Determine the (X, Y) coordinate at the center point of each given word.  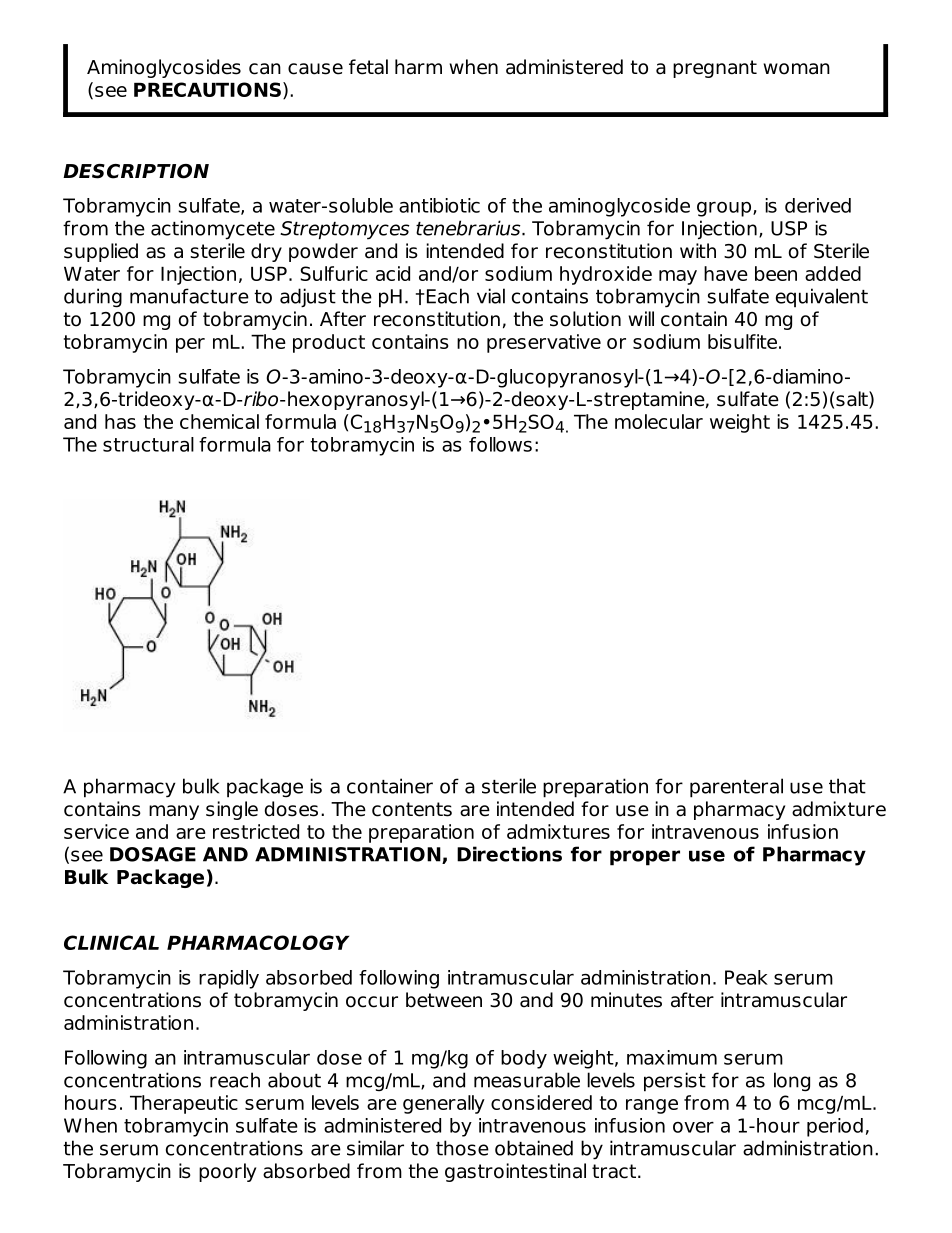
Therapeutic (184, 1104)
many (174, 812)
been (776, 273)
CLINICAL (111, 942)
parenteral (736, 788)
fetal (368, 67)
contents (412, 809)
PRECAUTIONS (207, 89)
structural (148, 444)
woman (796, 69)
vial (491, 296)
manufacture (189, 296)
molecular (659, 421)
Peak (746, 977)
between (444, 1000)
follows (500, 444)
